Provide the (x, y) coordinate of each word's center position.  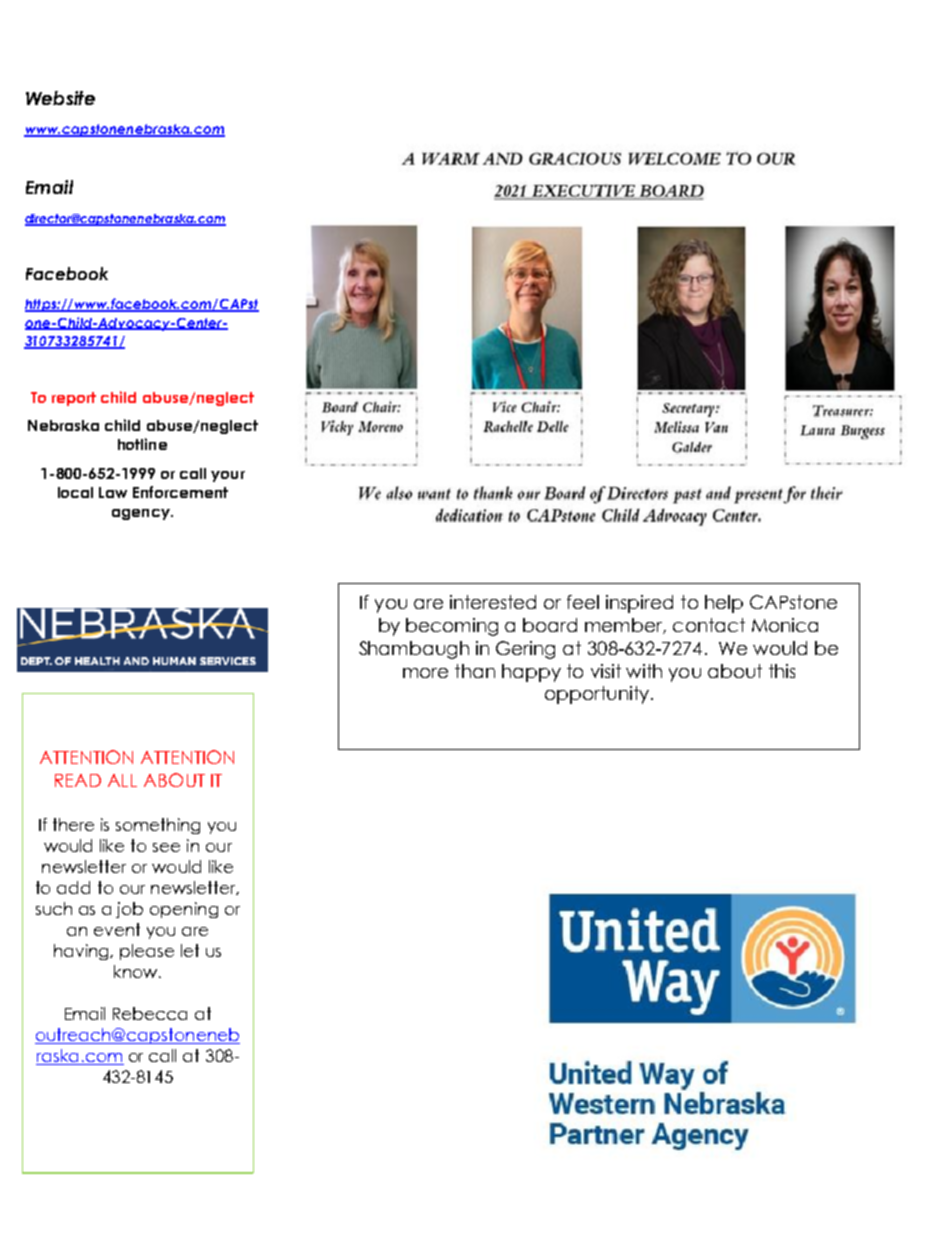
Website (60, 98)
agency (142, 514)
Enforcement (180, 492)
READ (78, 780)
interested (493, 602)
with (644, 671)
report (74, 399)
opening (184, 910)
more (425, 673)
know (137, 971)
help (724, 604)
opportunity (597, 695)
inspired (639, 604)
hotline (142, 444)
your (228, 476)
